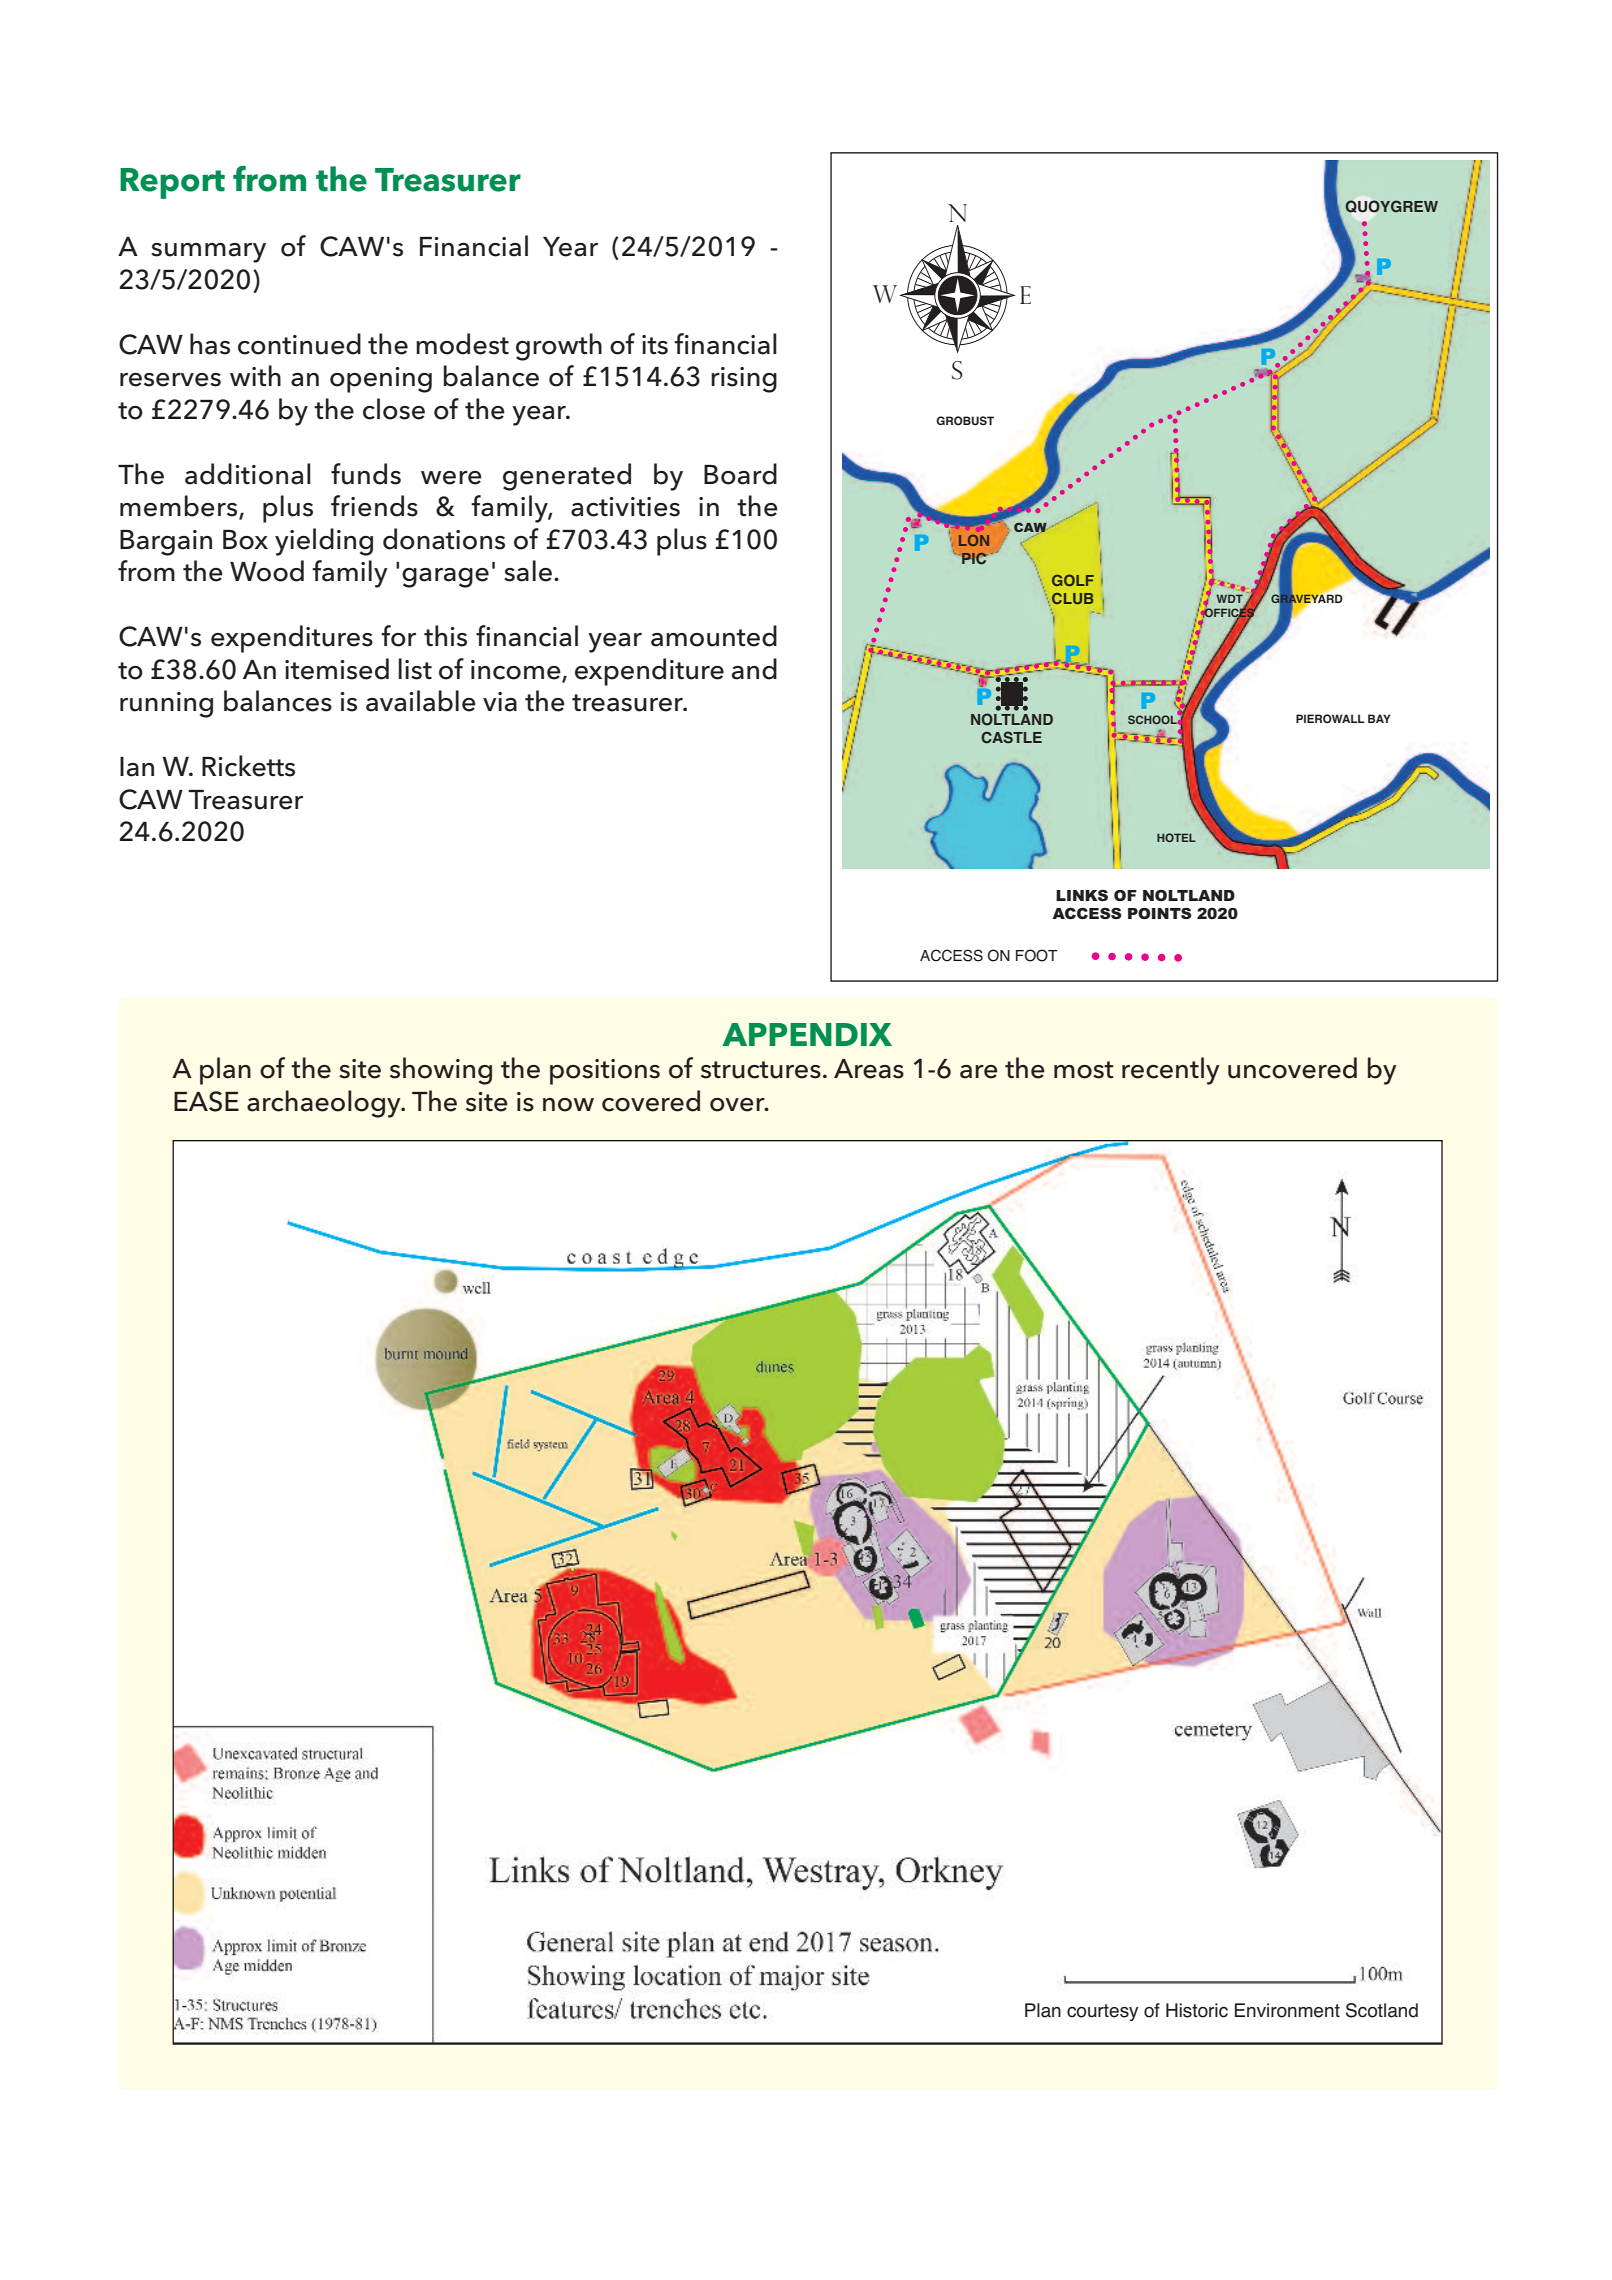  What do you see at coordinates (1197, 2010) in the page?
I see `Historic` at bounding box center [1197, 2010].
